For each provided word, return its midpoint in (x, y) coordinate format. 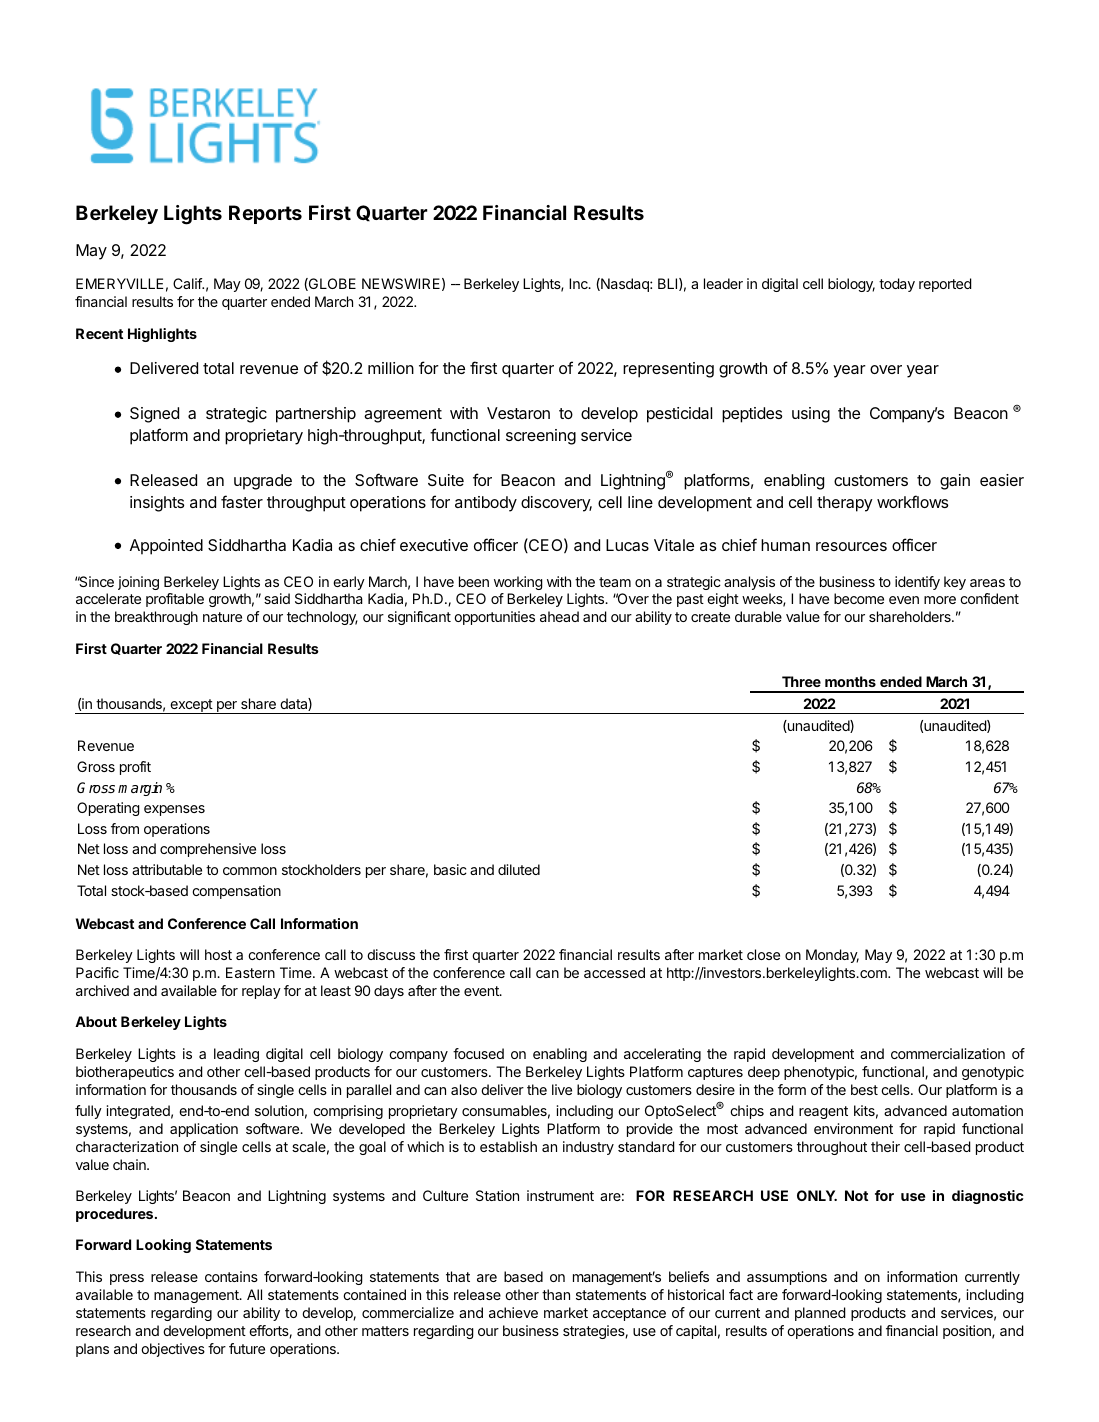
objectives (173, 1350)
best (864, 1089)
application (204, 1130)
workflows (912, 501)
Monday (832, 956)
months (850, 681)
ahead (559, 616)
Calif (188, 283)
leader (723, 283)
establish (508, 1146)
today (897, 285)
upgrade (263, 482)
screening (541, 437)
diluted (519, 869)
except (191, 706)
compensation (236, 892)
